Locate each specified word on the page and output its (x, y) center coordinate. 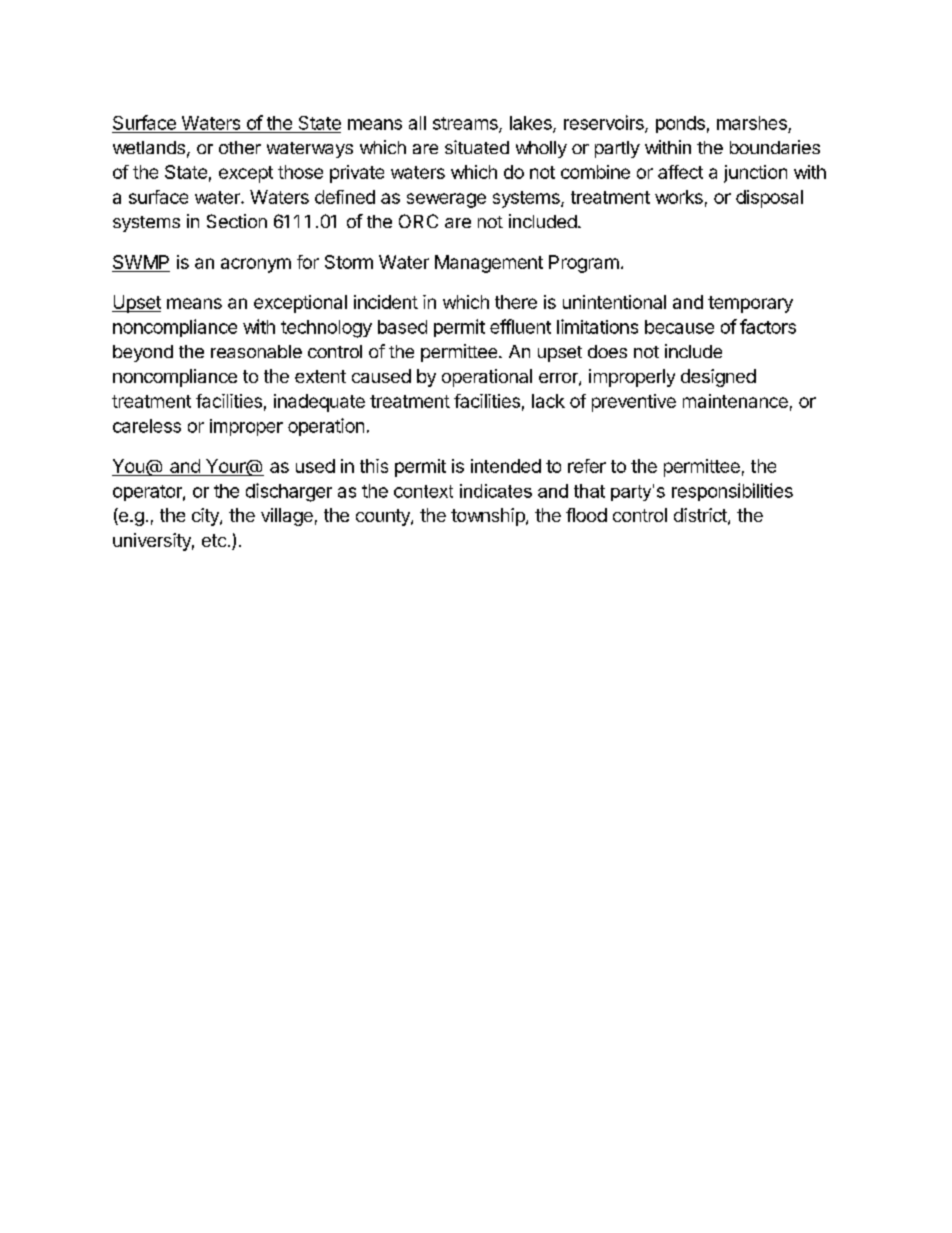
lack (548, 401)
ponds (680, 124)
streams (466, 124)
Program (584, 264)
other (240, 147)
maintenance (735, 401)
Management (489, 264)
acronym (256, 265)
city (206, 517)
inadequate (319, 403)
